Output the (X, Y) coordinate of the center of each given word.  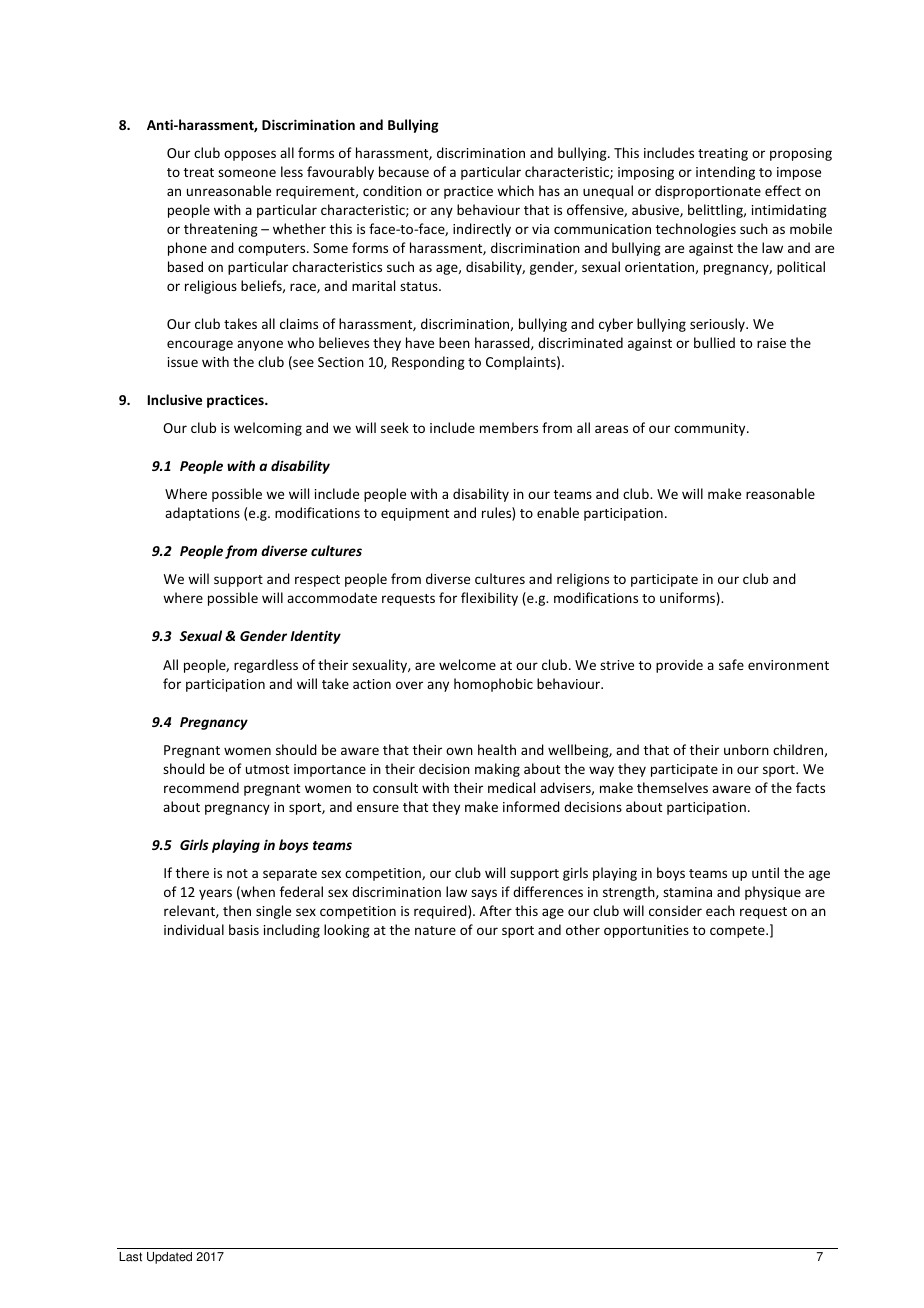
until (765, 872)
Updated (169, 1258)
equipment (415, 514)
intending (725, 173)
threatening (221, 230)
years (215, 894)
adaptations (202, 514)
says (484, 894)
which (515, 190)
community (711, 429)
